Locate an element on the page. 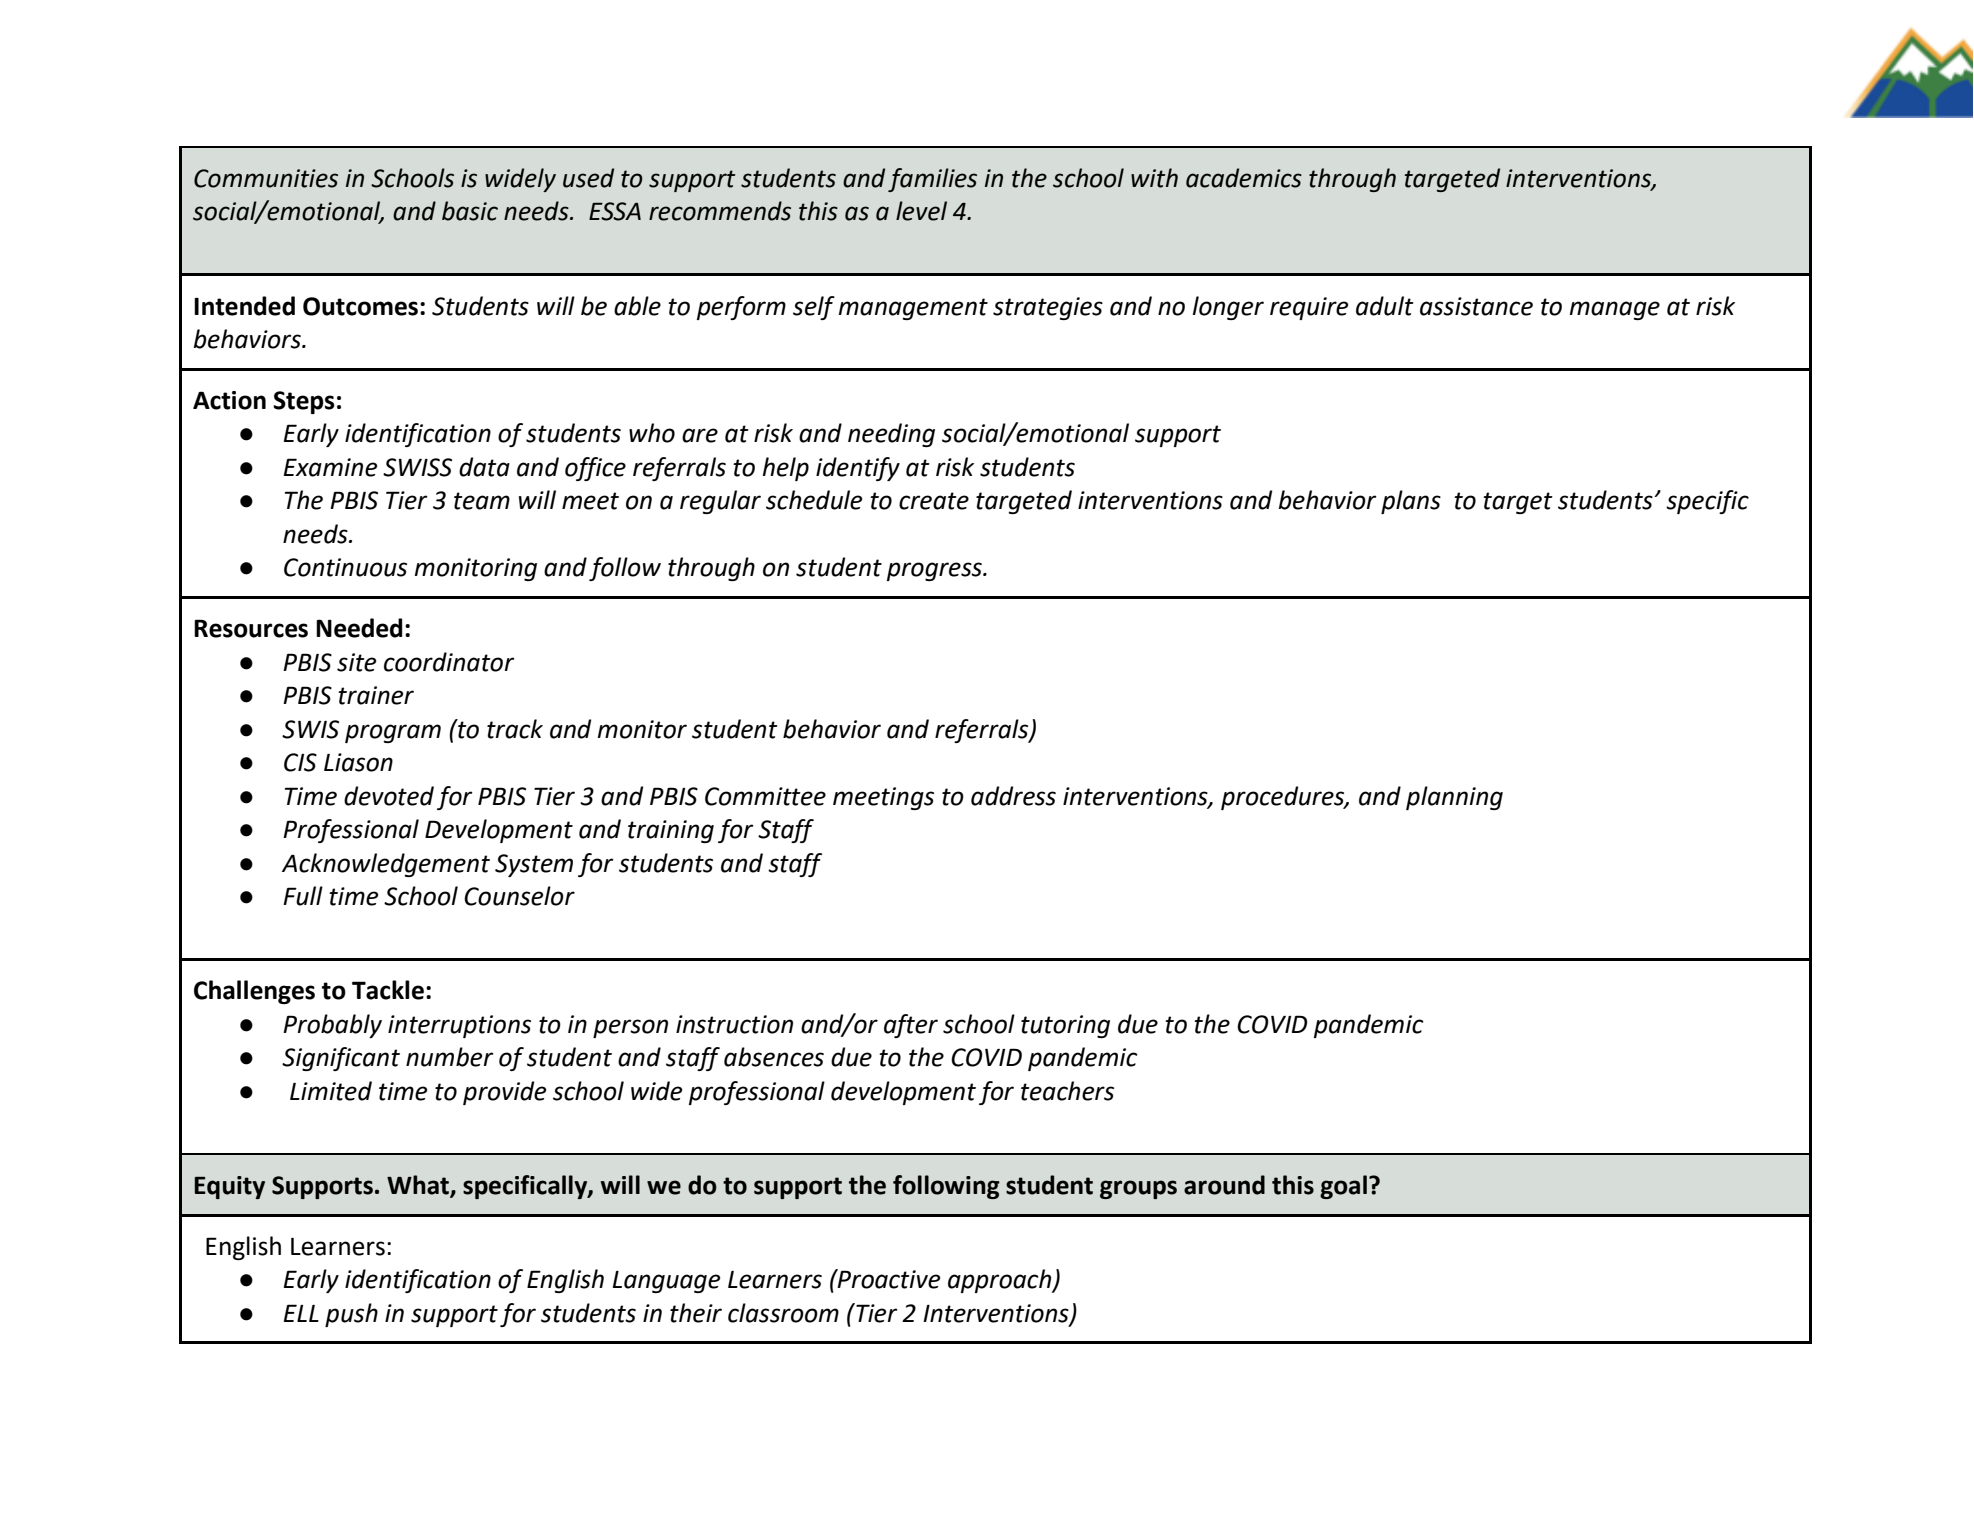 The image size is (1974, 1525). program is located at coordinates (393, 733).
